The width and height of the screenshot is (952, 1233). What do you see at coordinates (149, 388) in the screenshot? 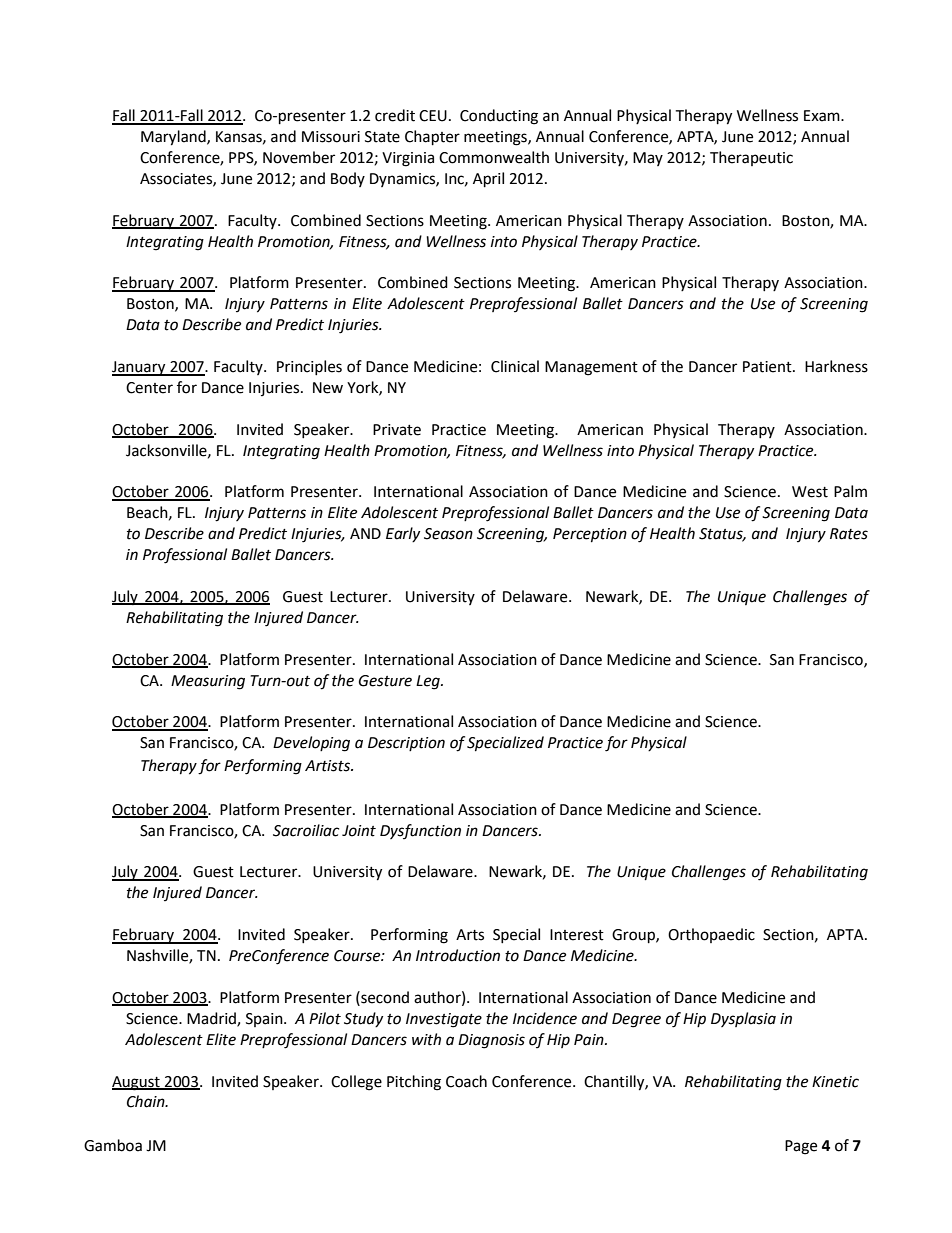
I see `Center` at bounding box center [149, 388].
